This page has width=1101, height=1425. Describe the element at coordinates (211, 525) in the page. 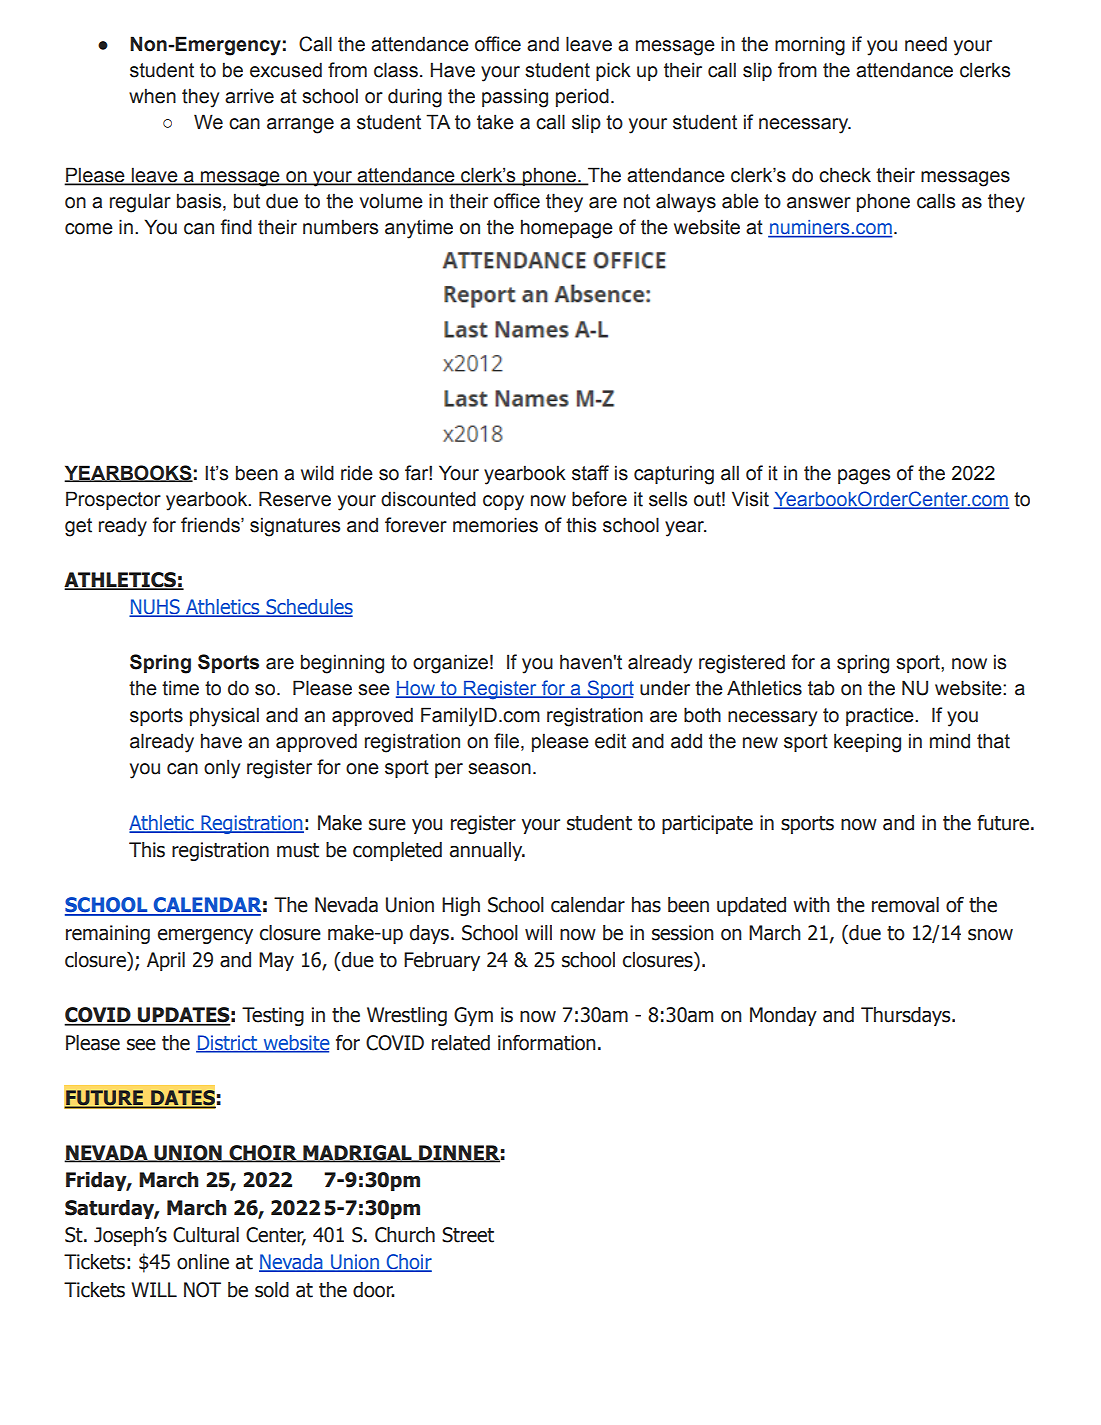

I see `friends` at that location.
